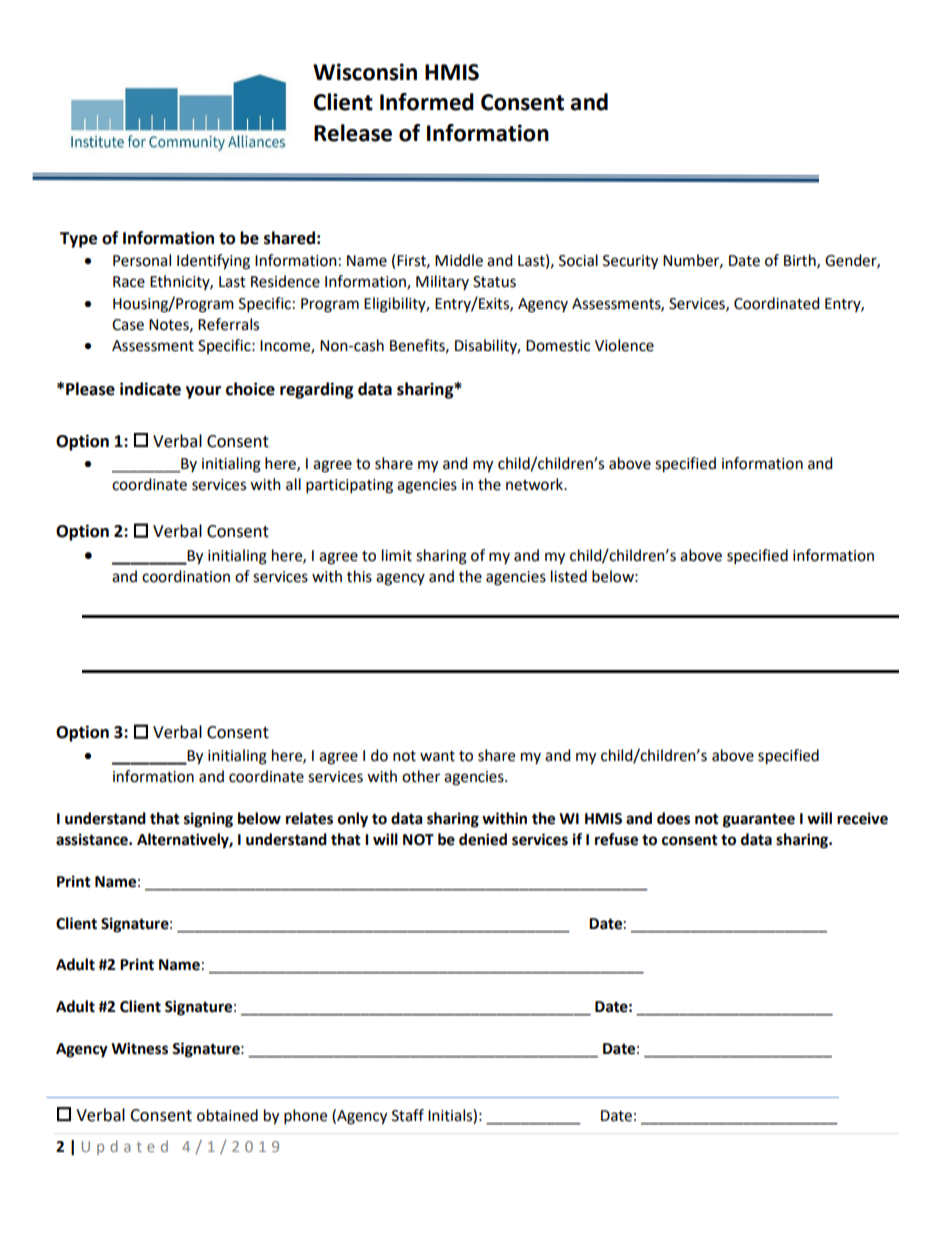 The width and height of the page is (952, 1233). What do you see at coordinates (139, 1048) in the page?
I see `Witness` at bounding box center [139, 1048].
